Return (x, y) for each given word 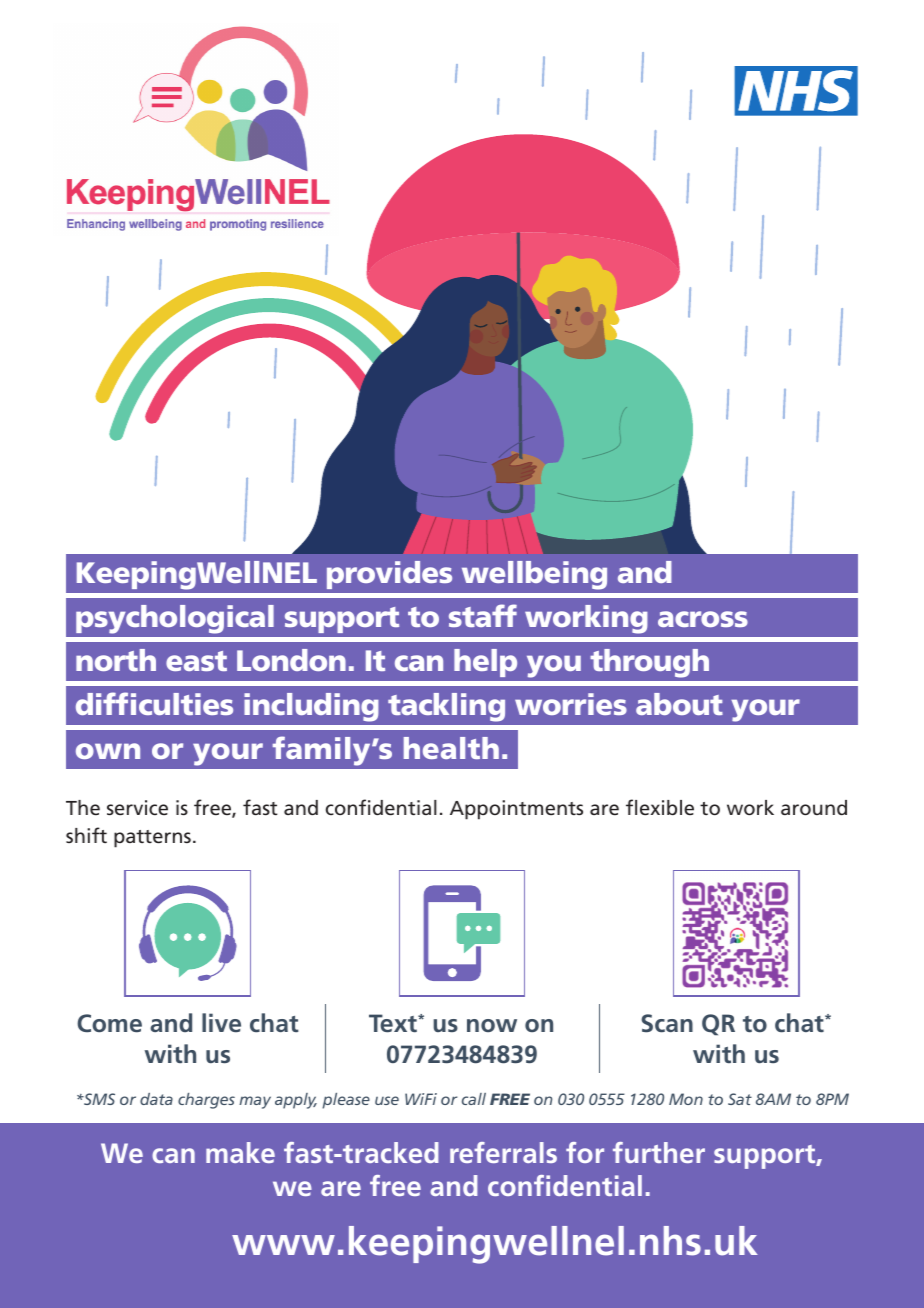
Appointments (516, 810)
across (703, 619)
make (240, 1152)
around (814, 807)
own (108, 751)
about (679, 704)
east (196, 661)
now (492, 1025)
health (451, 748)
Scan (667, 1023)
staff (483, 615)
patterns (152, 839)
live (221, 1022)
